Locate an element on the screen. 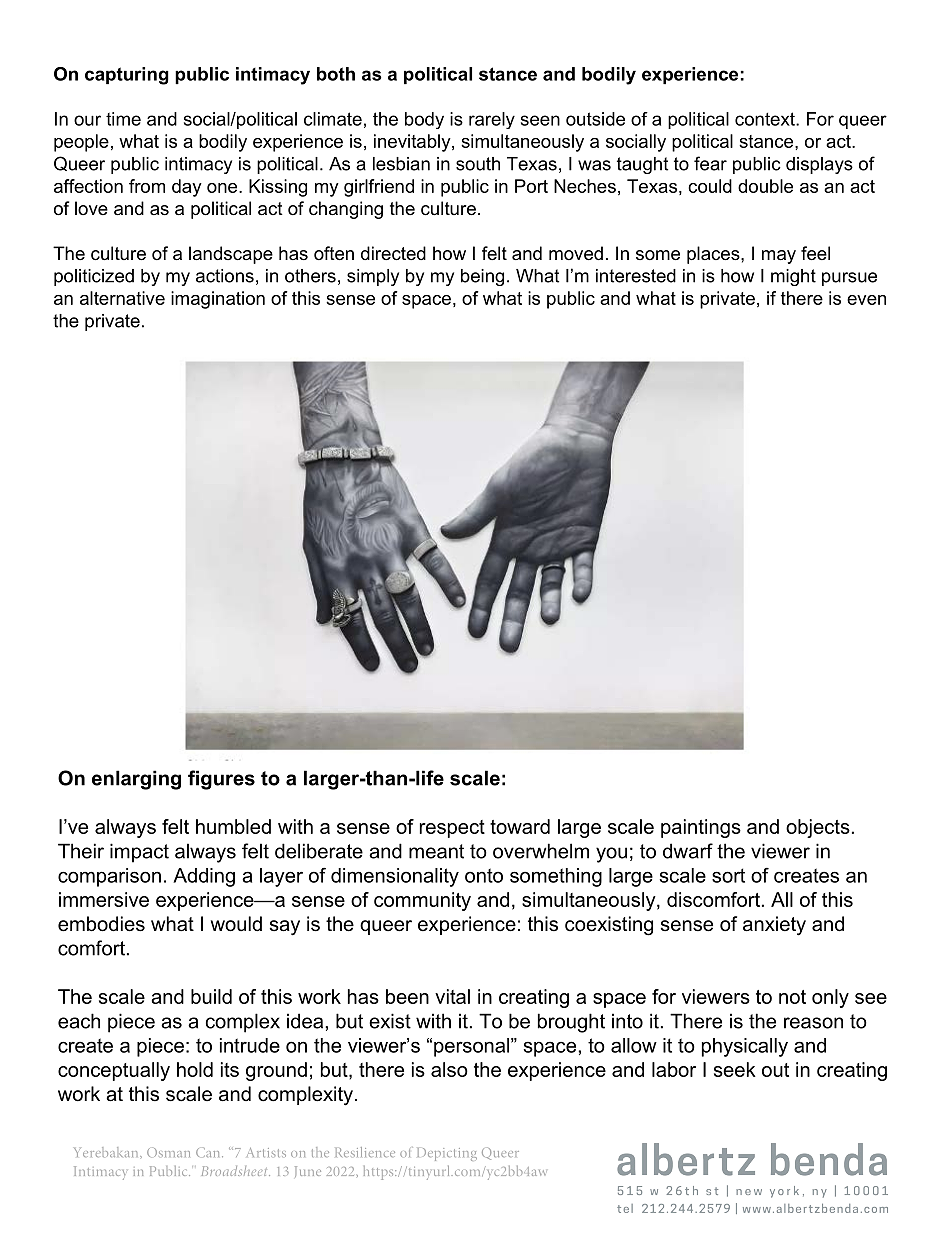 This screenshot has width=952, height=1233. Depicting is located at coordinates (447, 1154).
